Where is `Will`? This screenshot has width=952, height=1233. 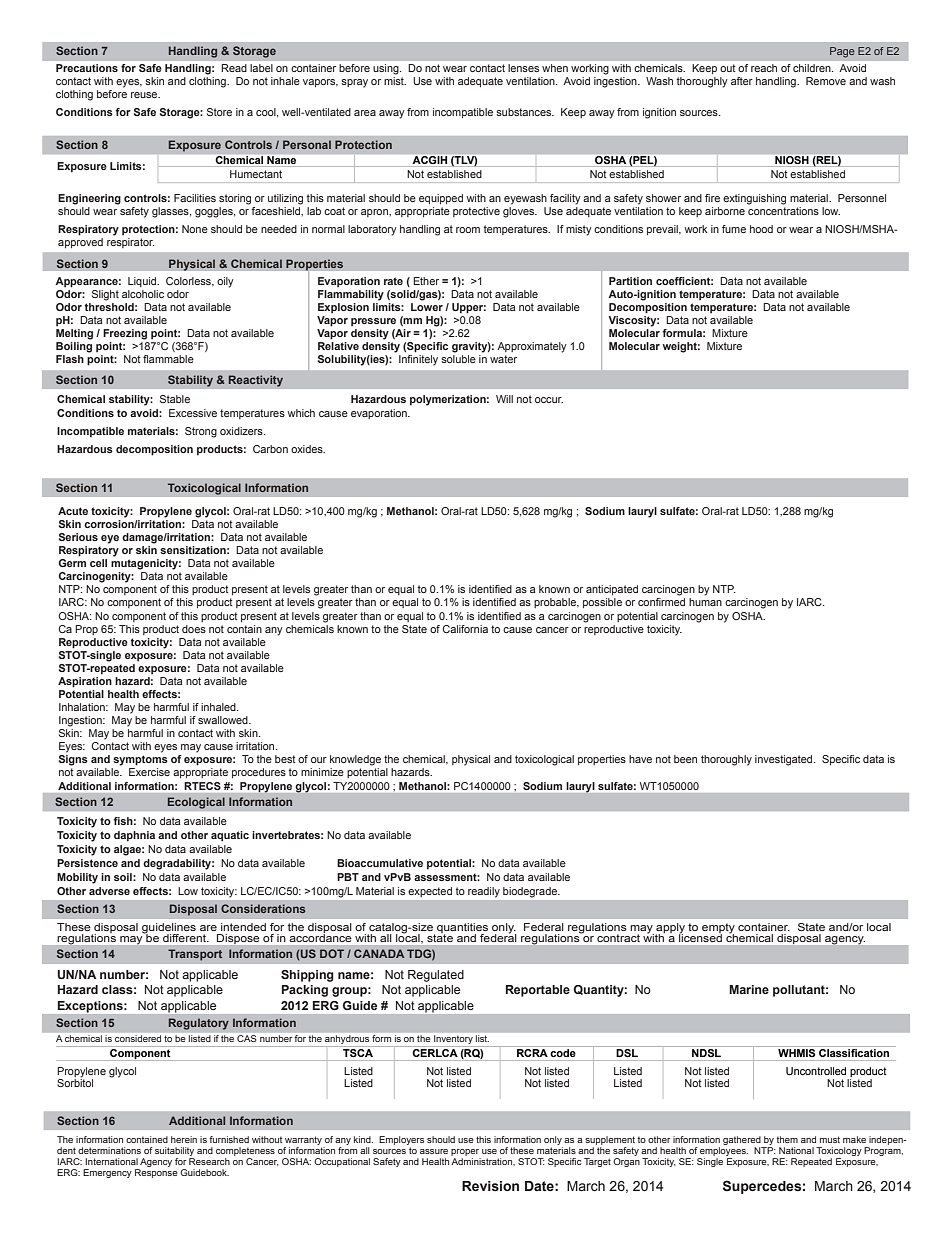
Will is located at coordinates (504, 399).
